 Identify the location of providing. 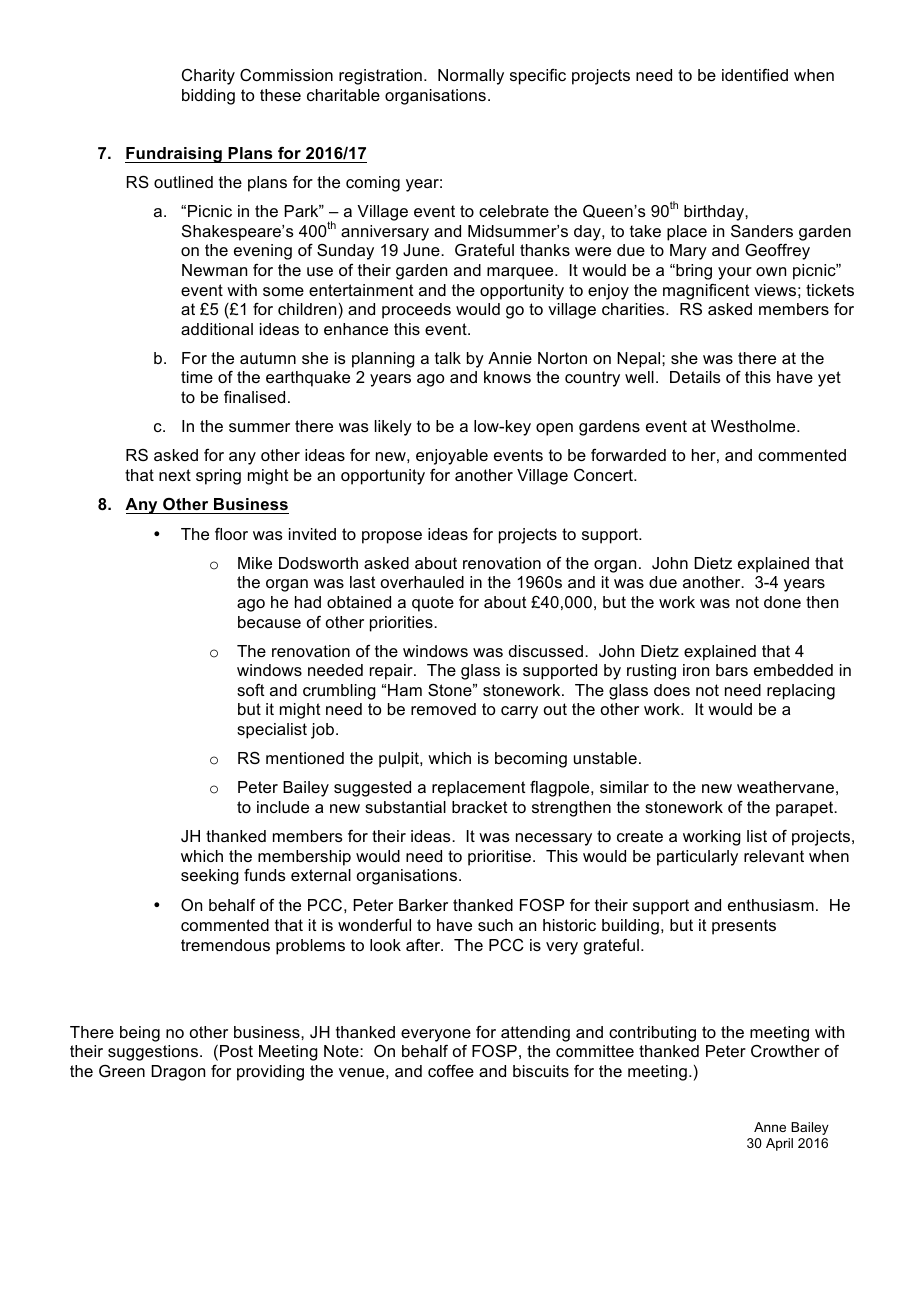
(270, 1073).
